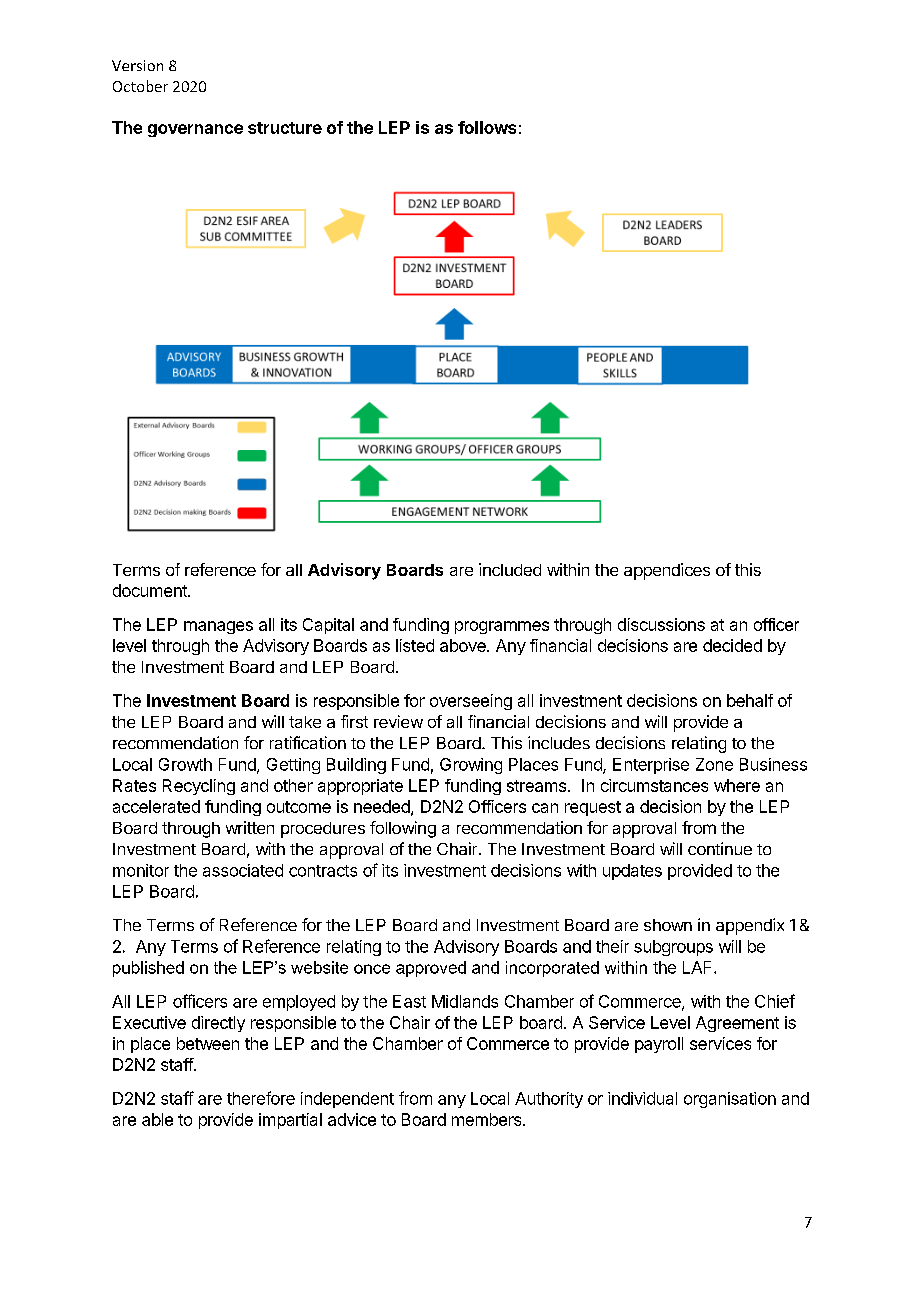 This screenshot has width=924, height=1308. Describe the element at coordinates (720, 848) in the screenshot. I see `continue` at that location.
